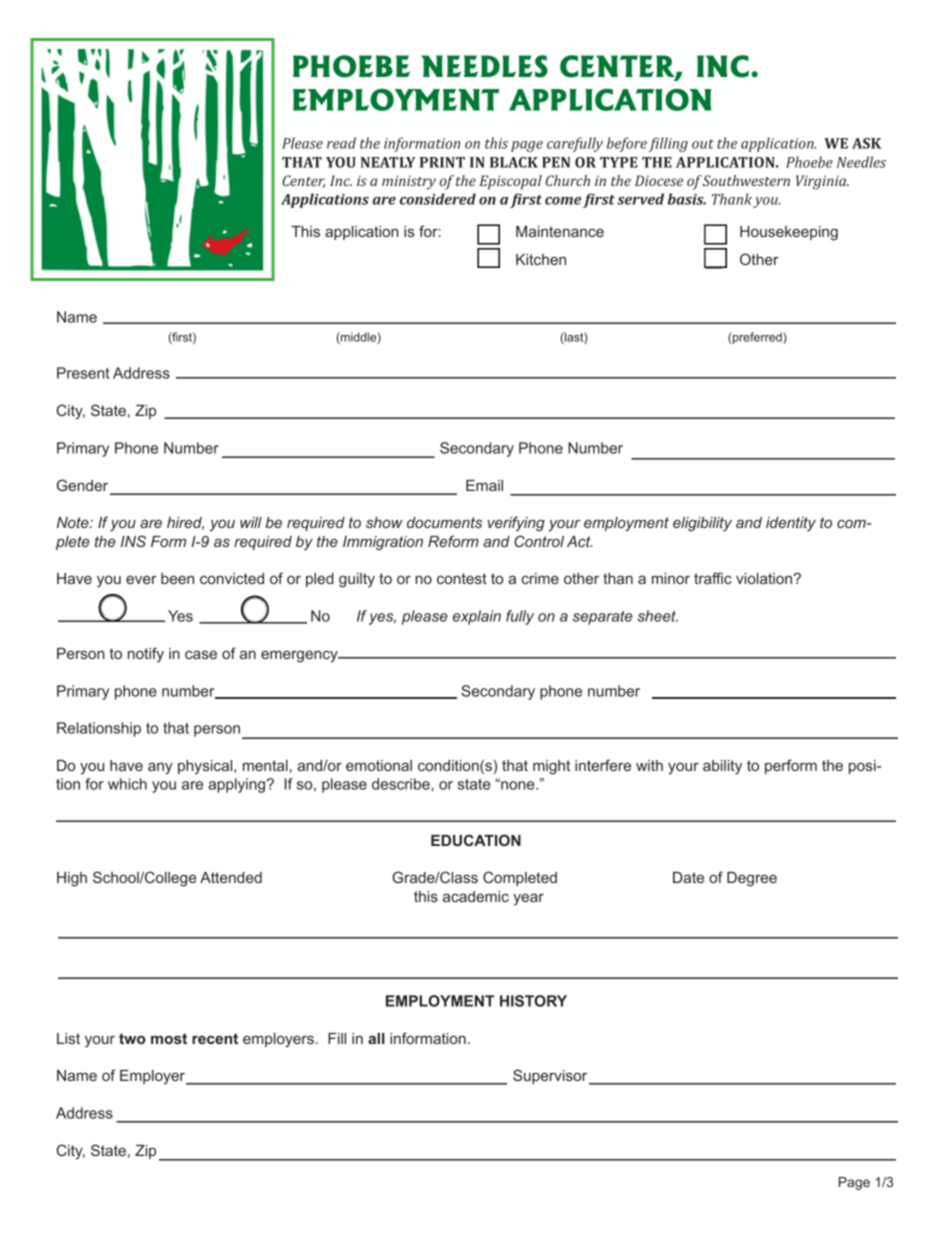 The height and width of the screenshot is (1233, 952). I want to click on PRINT, so click(442, 162).
